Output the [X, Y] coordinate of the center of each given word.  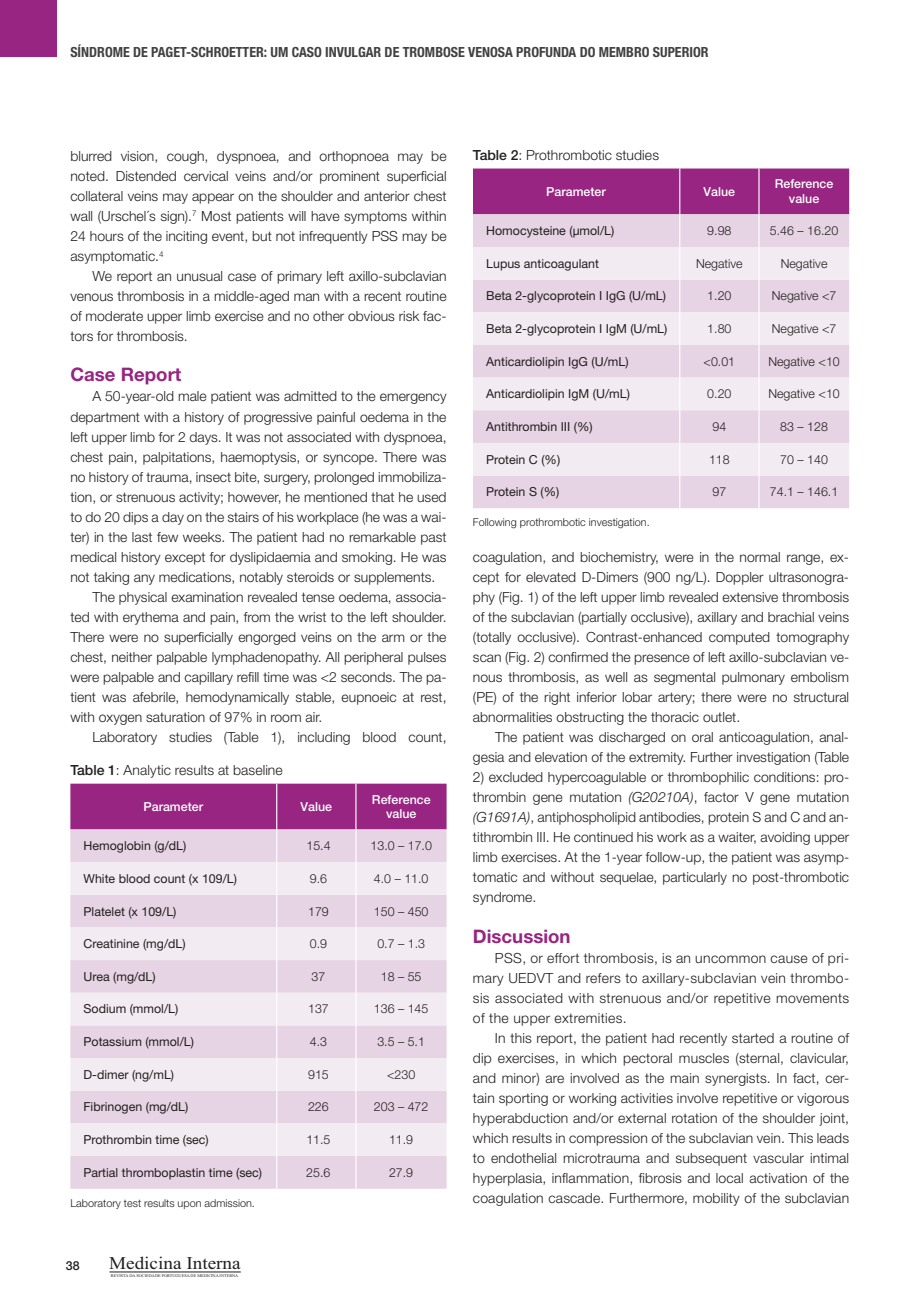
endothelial [523, 1158]
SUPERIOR [680, 52]
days [204, 438]
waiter [737, 838]
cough [186, 157]
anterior [387, 196]
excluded [516, 777]
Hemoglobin [117, 847]
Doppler [740, 578]
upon [189, 1205]
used [431, 497]
